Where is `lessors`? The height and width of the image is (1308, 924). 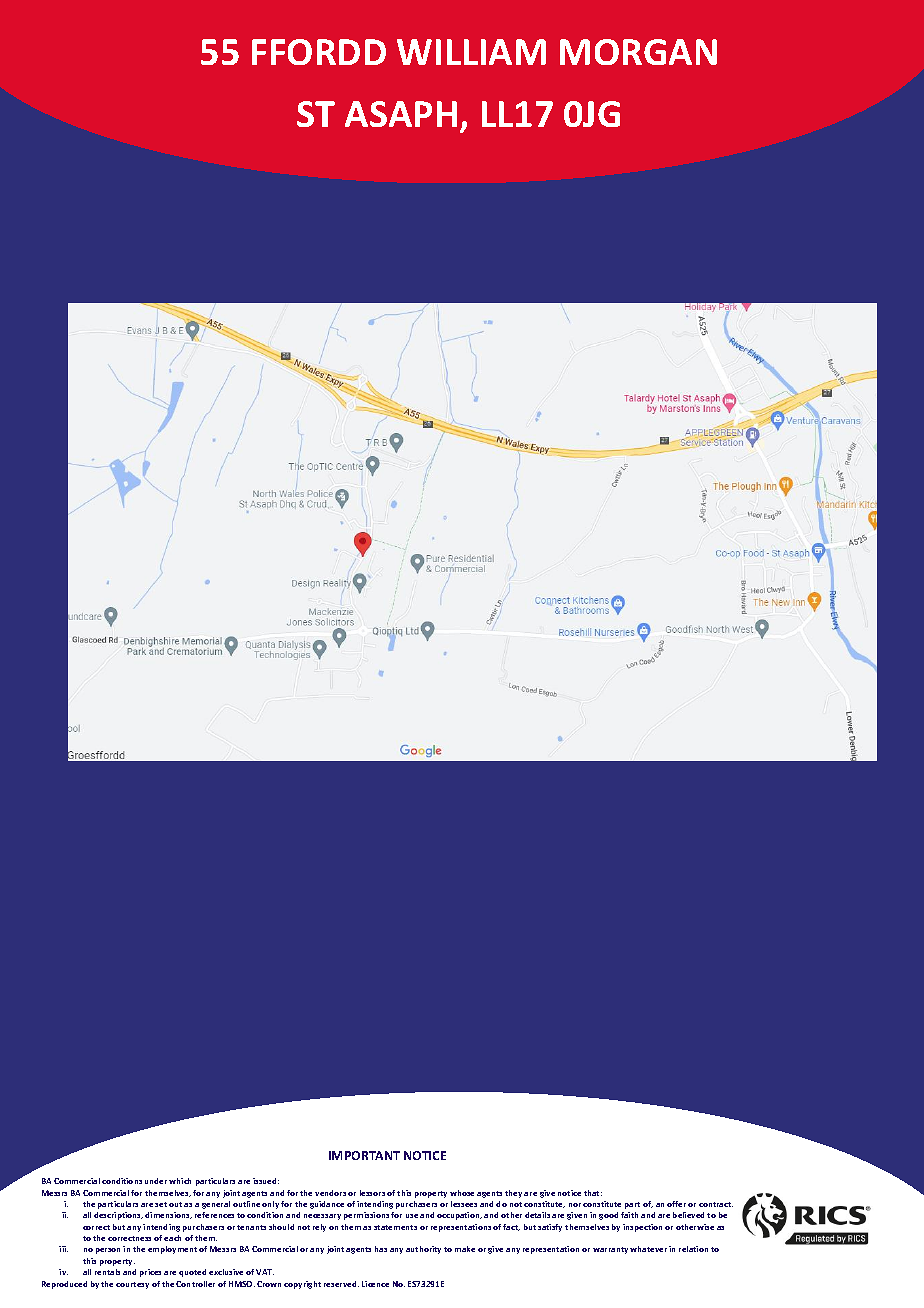 lessors is located at coordinates (372, 1193).
